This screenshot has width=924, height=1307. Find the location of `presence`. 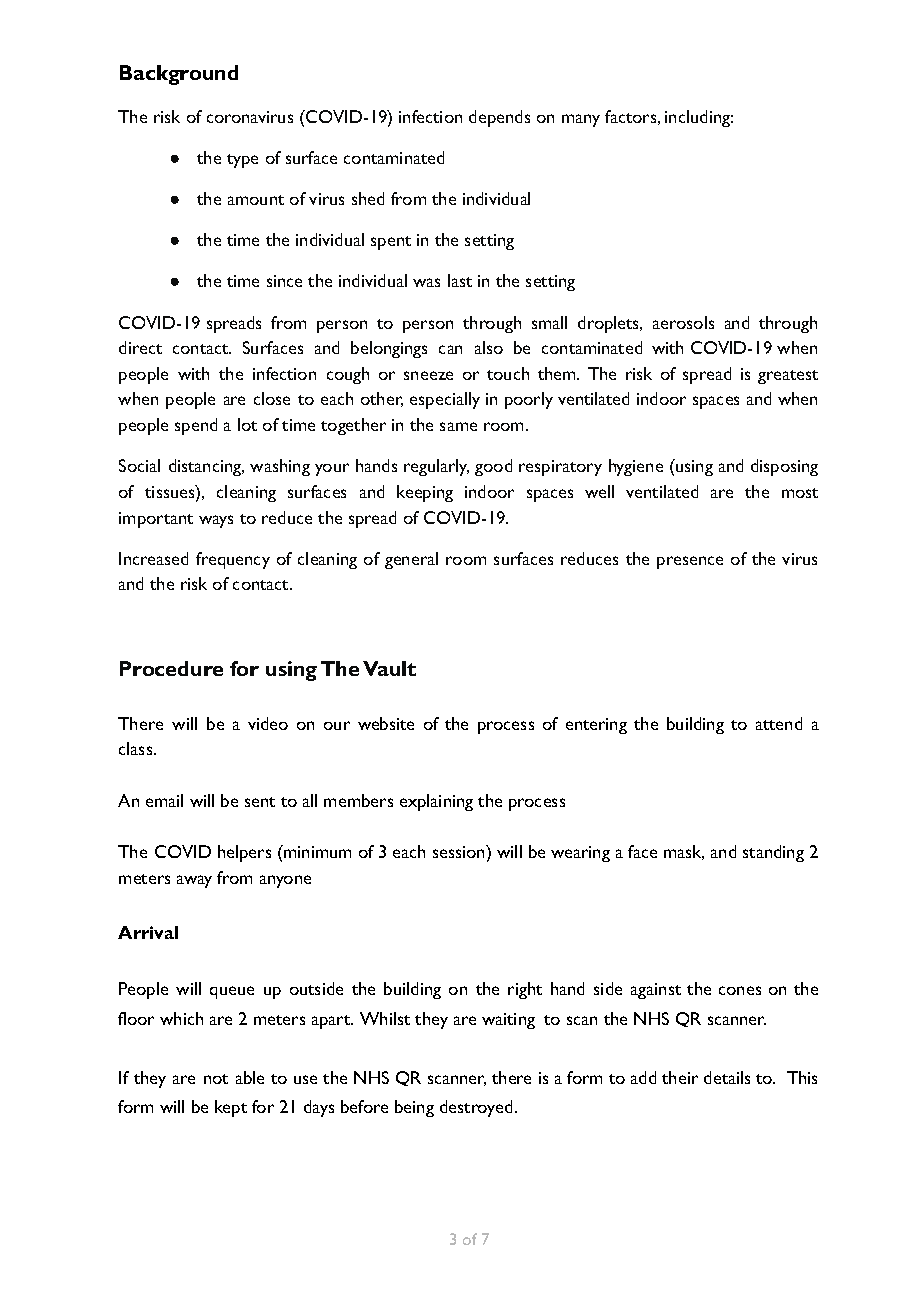

presence is located at coordinates (690, 562).
